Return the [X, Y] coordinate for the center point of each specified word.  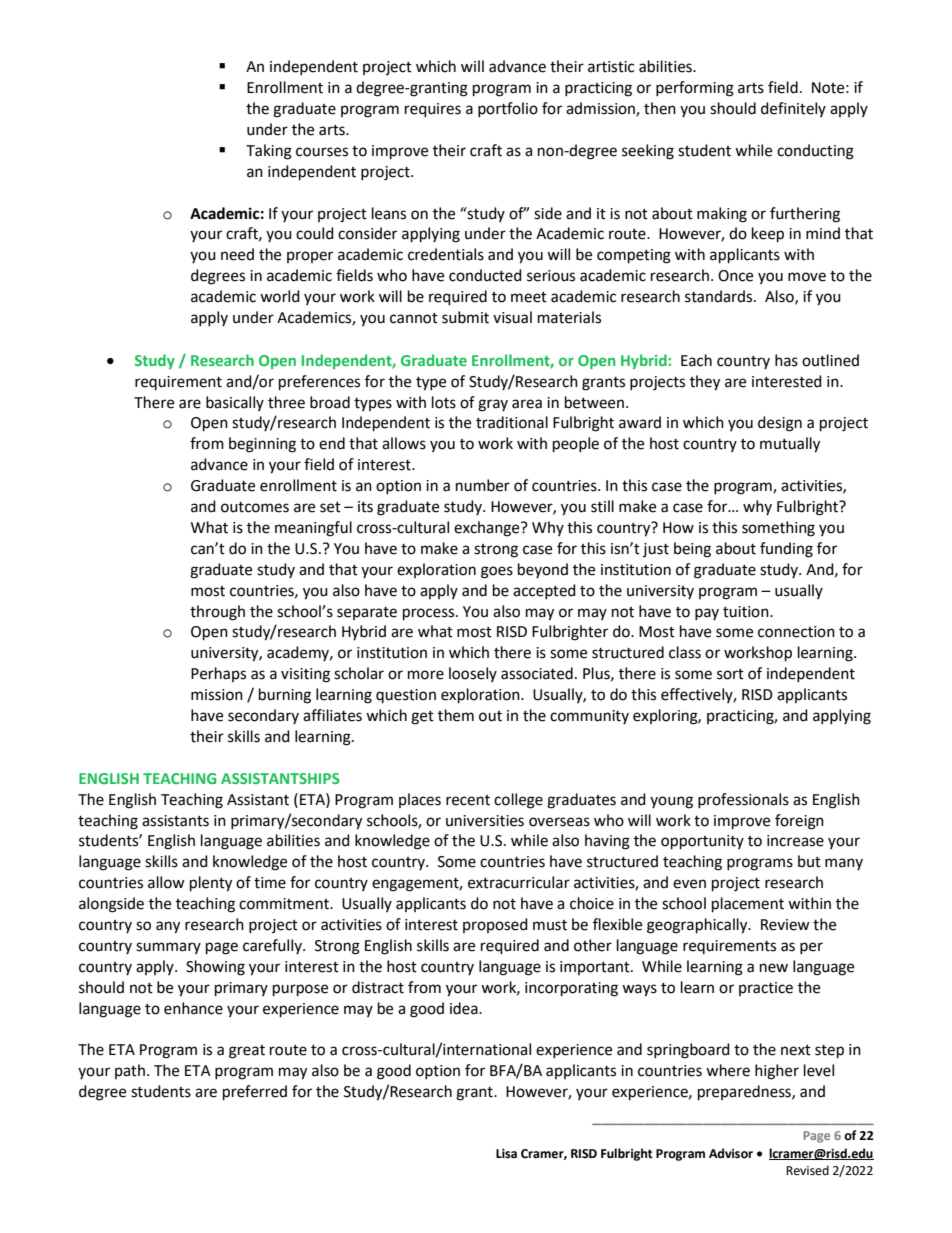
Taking [269, 152]
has [786, 360]
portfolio [508, 109]
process [430, 614]
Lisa [506, 1154]
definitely [793, 109]
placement [748, 905]
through [217, 613]
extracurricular [519, 882]
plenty [211, 884]
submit [465, 317]
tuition [747, 612]
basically [235, 403]
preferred [255, 1093]
